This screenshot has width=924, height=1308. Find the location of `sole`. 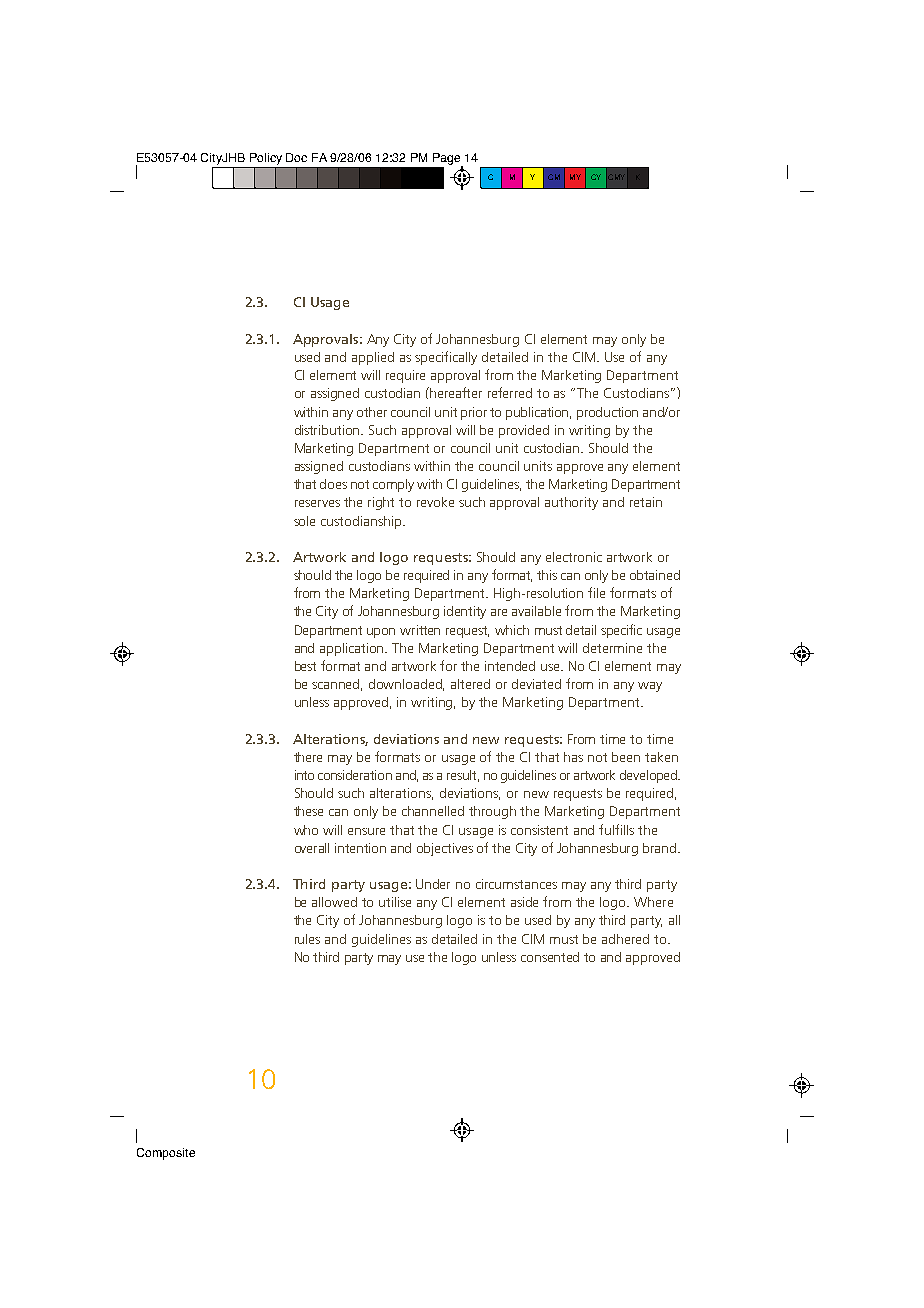

sole is located at coordinates (304, 521).
